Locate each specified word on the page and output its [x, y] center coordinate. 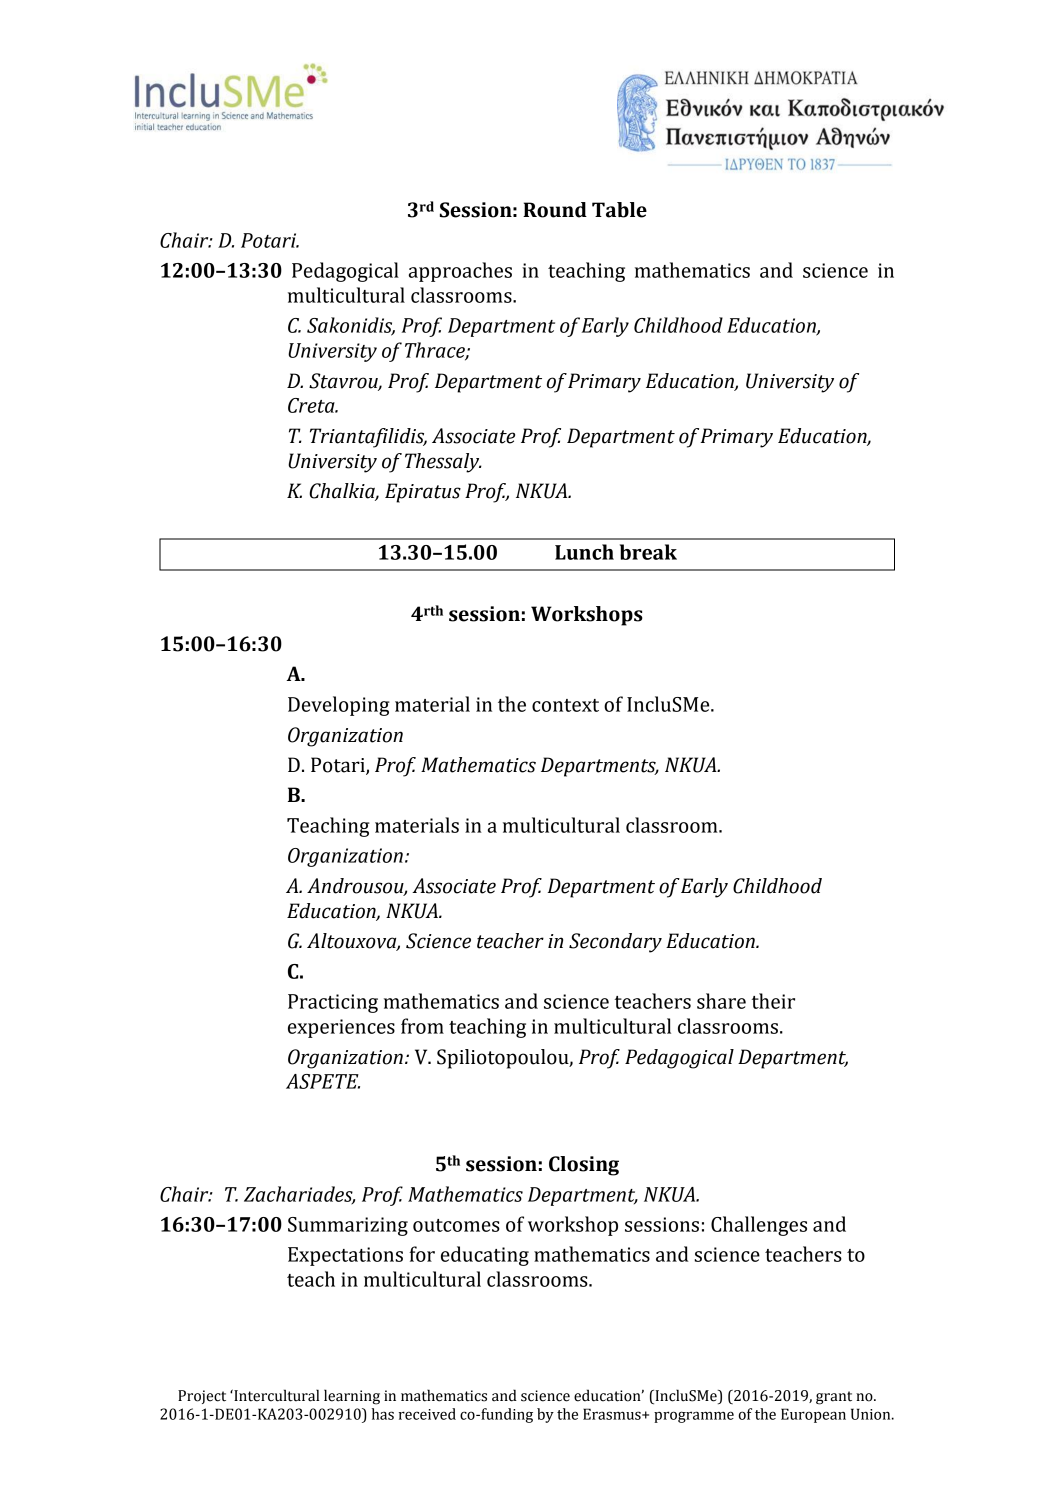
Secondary [615, 943]
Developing [339, 706]
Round [555, 210]
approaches [460, 272]
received [427, 1414]
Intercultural [275, 1395]
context [565, 705]
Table [619, 210]
